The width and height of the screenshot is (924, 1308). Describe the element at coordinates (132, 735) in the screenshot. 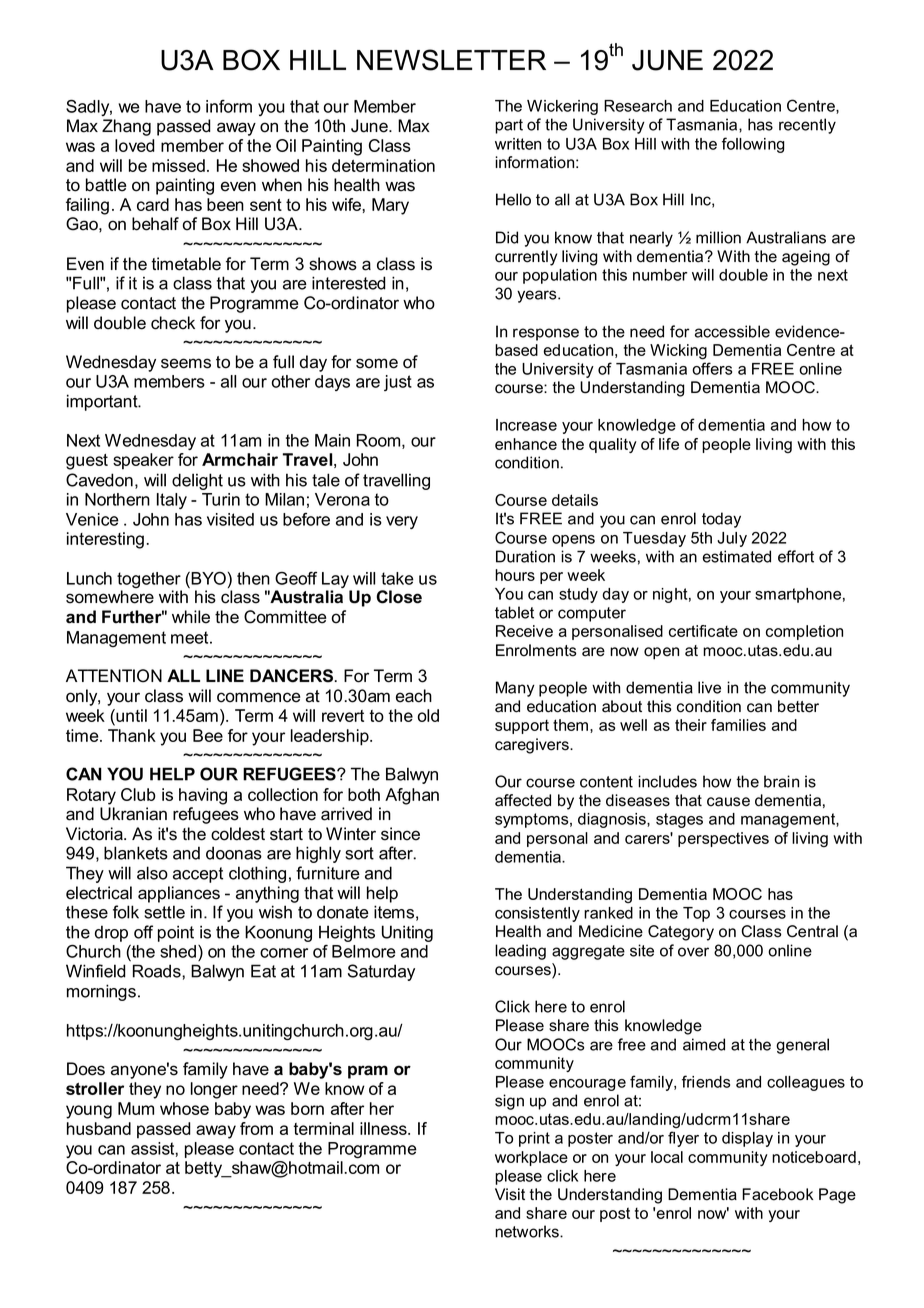

I see `Thank` at that location.
